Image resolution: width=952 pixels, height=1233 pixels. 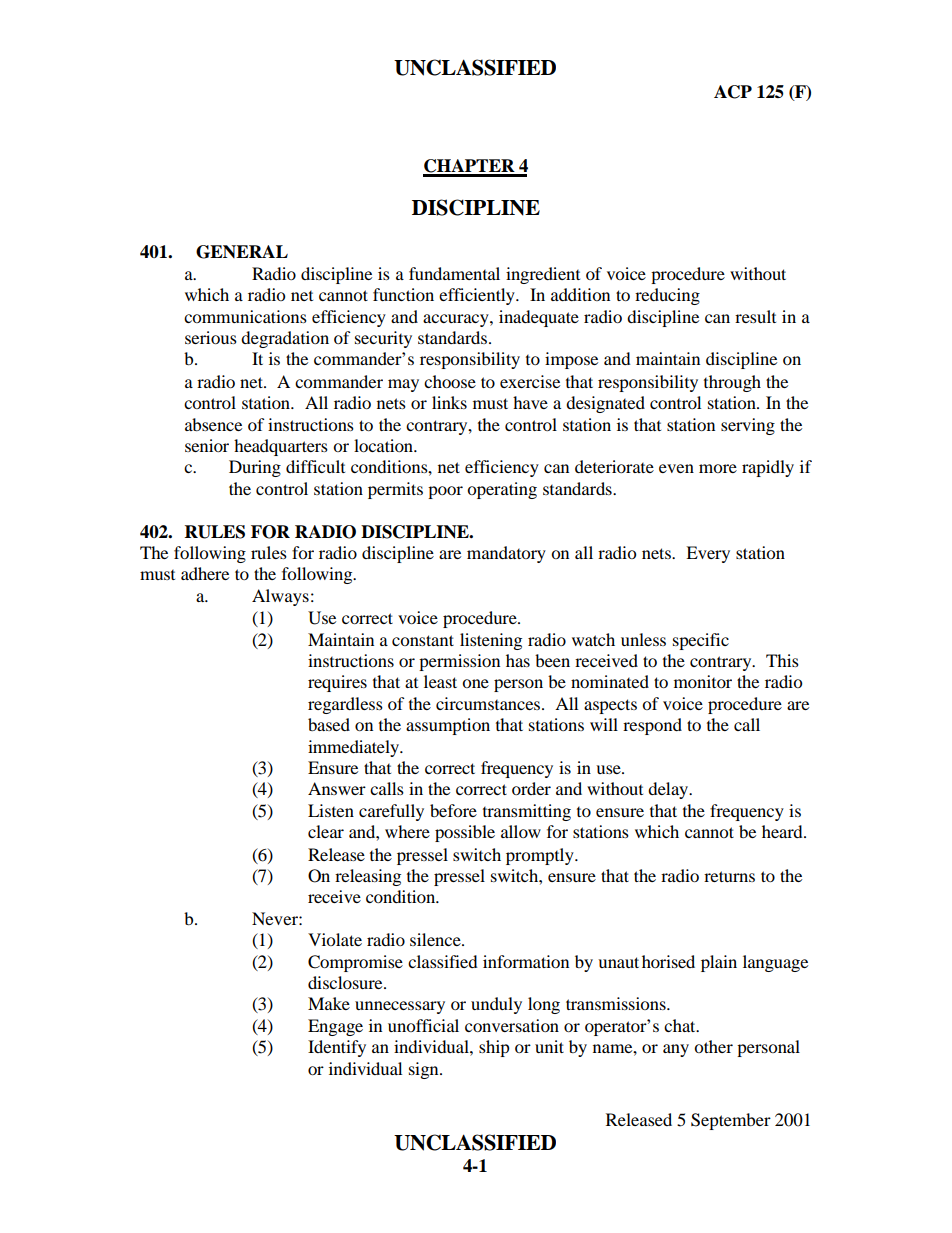 I want to click on GENERAL, so click(x=242, y=252).
